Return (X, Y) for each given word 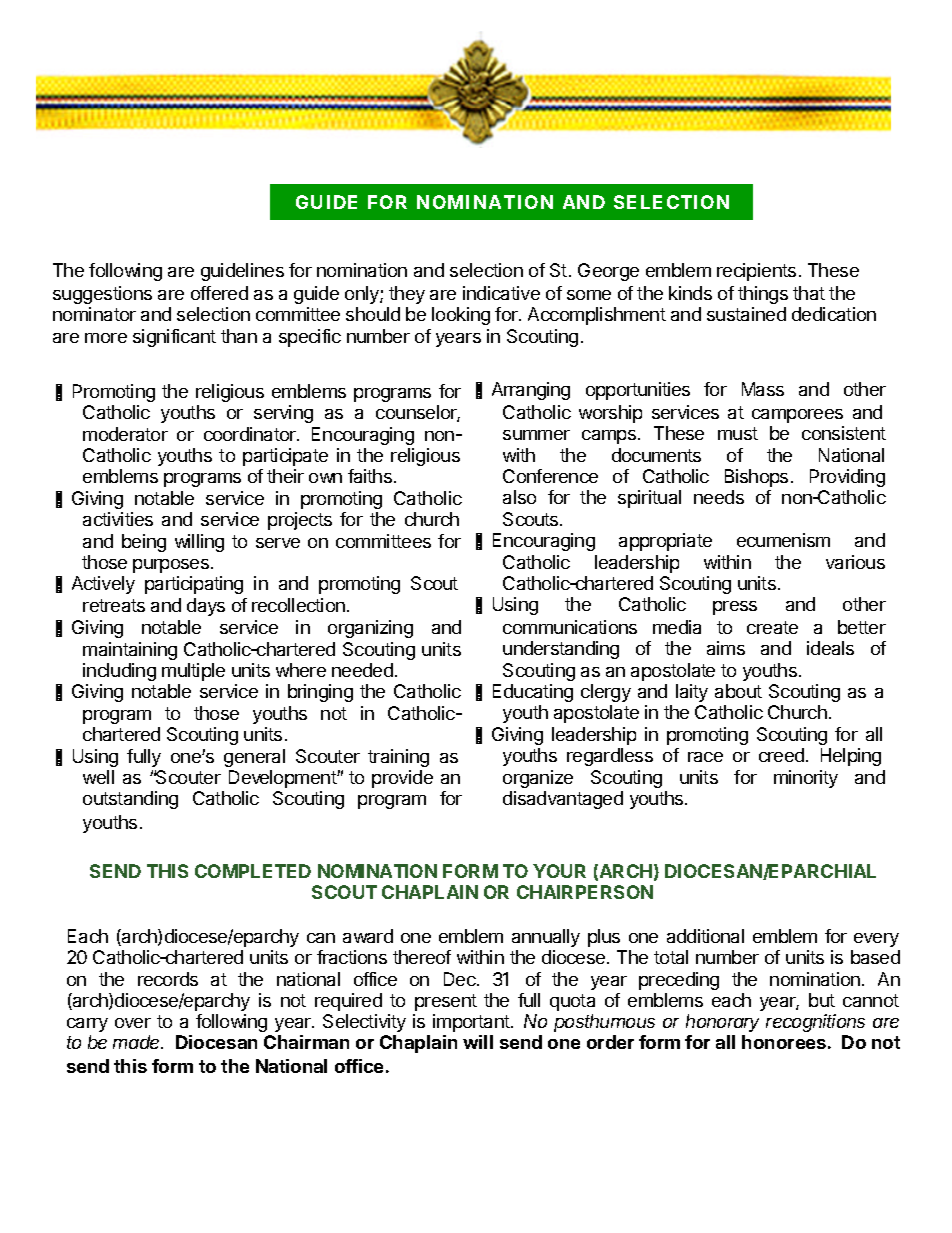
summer (536, 435)
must (738, 433)
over (133, 1023)
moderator (125, 434)
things (763, 295)
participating (194, 585)
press (735, 608)
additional (705, 936)
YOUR (559, 871)
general (254, 758)
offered (219, 293)
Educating (533, 693)
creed (781, 755)
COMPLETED (253, 871)
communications (570, 627)
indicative (501, 293)
